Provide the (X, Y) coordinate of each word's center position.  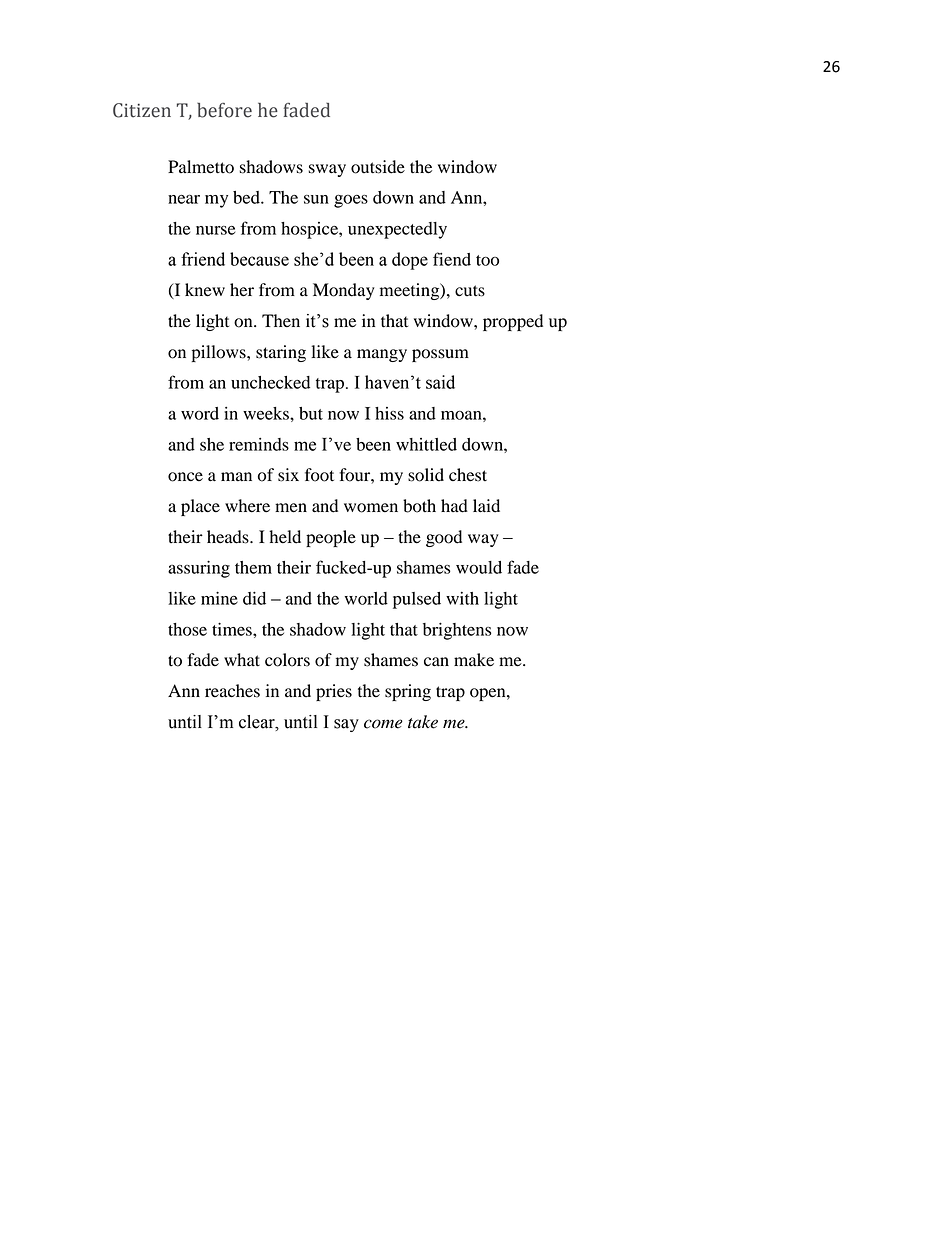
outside (378, 167)
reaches (232, 691)
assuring (199, 569)
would (479, 567)
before (224, 110)
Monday (344, 291)
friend (203, 259)
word (200, 413)
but (311, 413)
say (346, 725)
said (440, 382)
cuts (470, 291)
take (423, 722)
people (331, 538)
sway (327, 170)
